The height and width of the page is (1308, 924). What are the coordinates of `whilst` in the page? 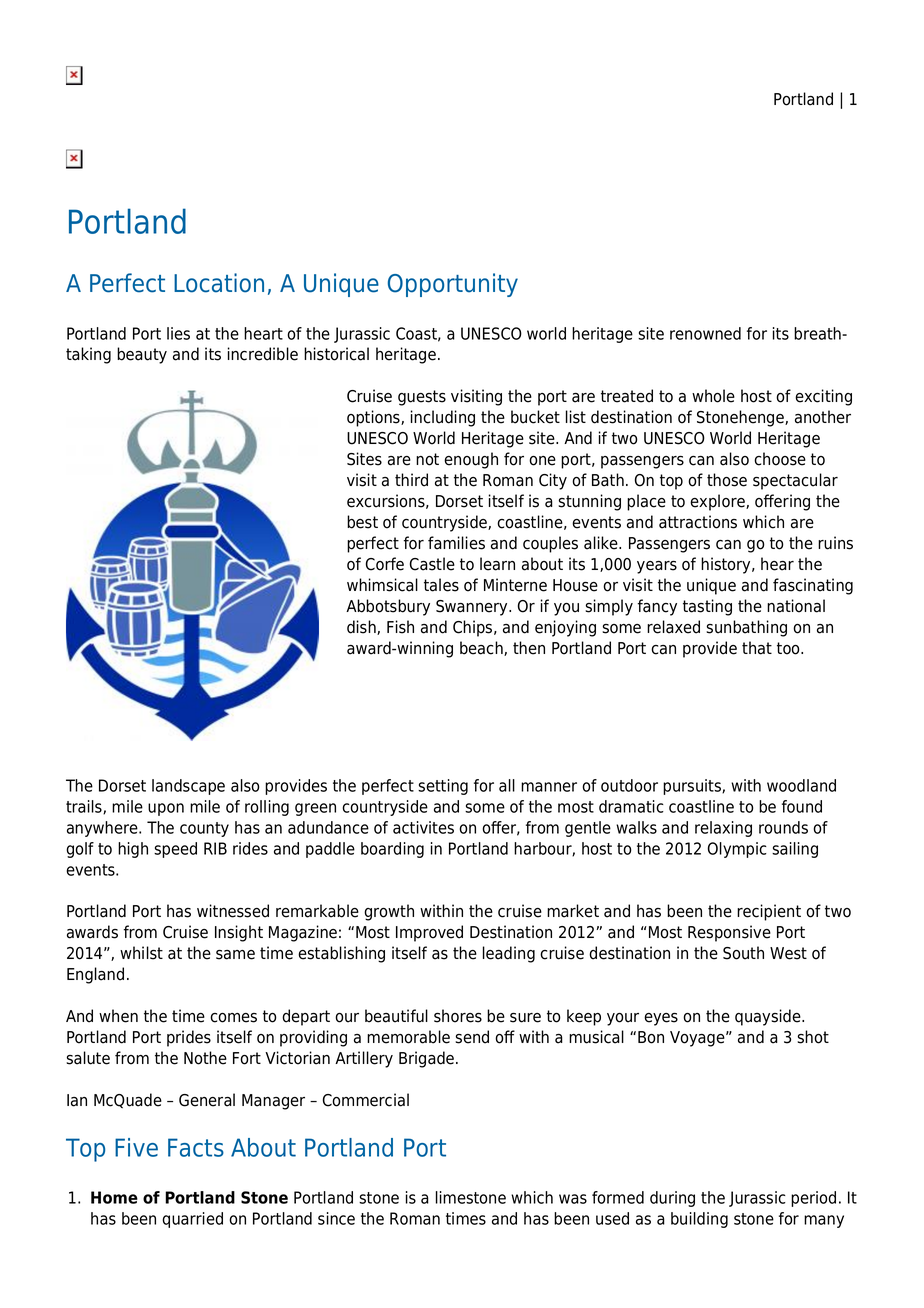 It's located at (141, 953).
